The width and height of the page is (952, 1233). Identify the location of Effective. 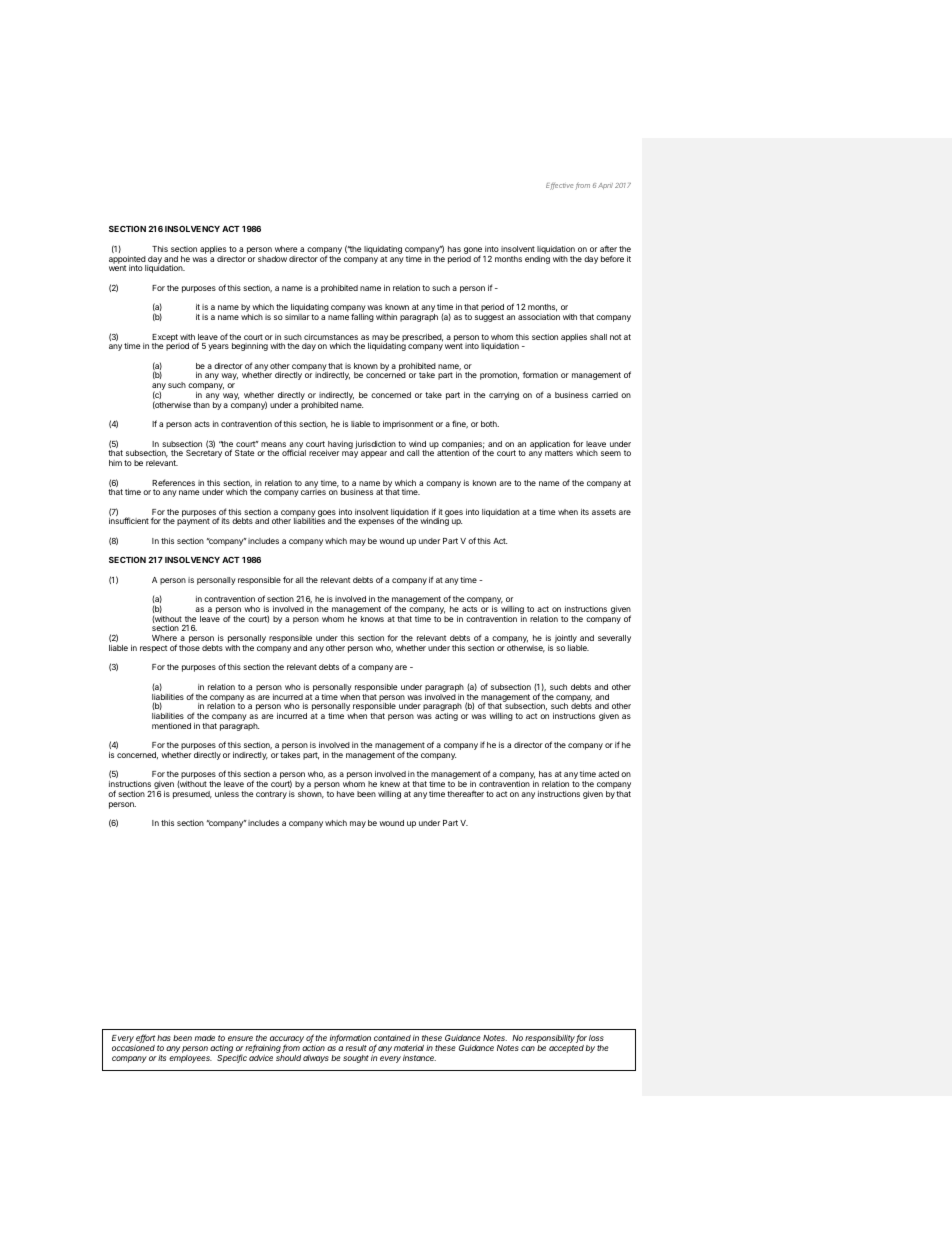
(561, 186).
